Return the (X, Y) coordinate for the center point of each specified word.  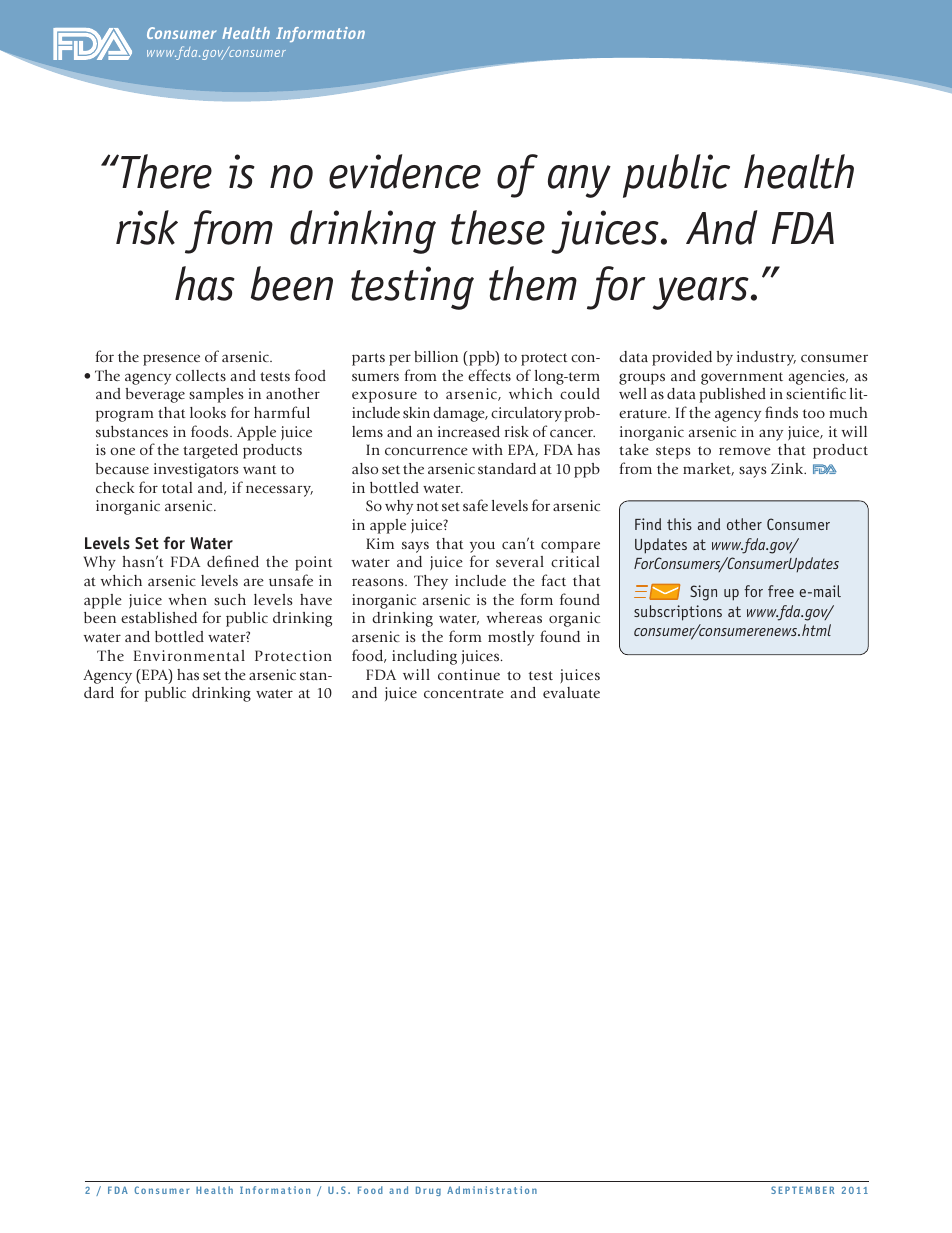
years (701, 293)
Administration (492, 1190)
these (498, 227)
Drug (428, 1191)
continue (469, 674)
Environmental (189, 655)
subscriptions (678, 613)
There (166, 171)
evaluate (571, 692)
